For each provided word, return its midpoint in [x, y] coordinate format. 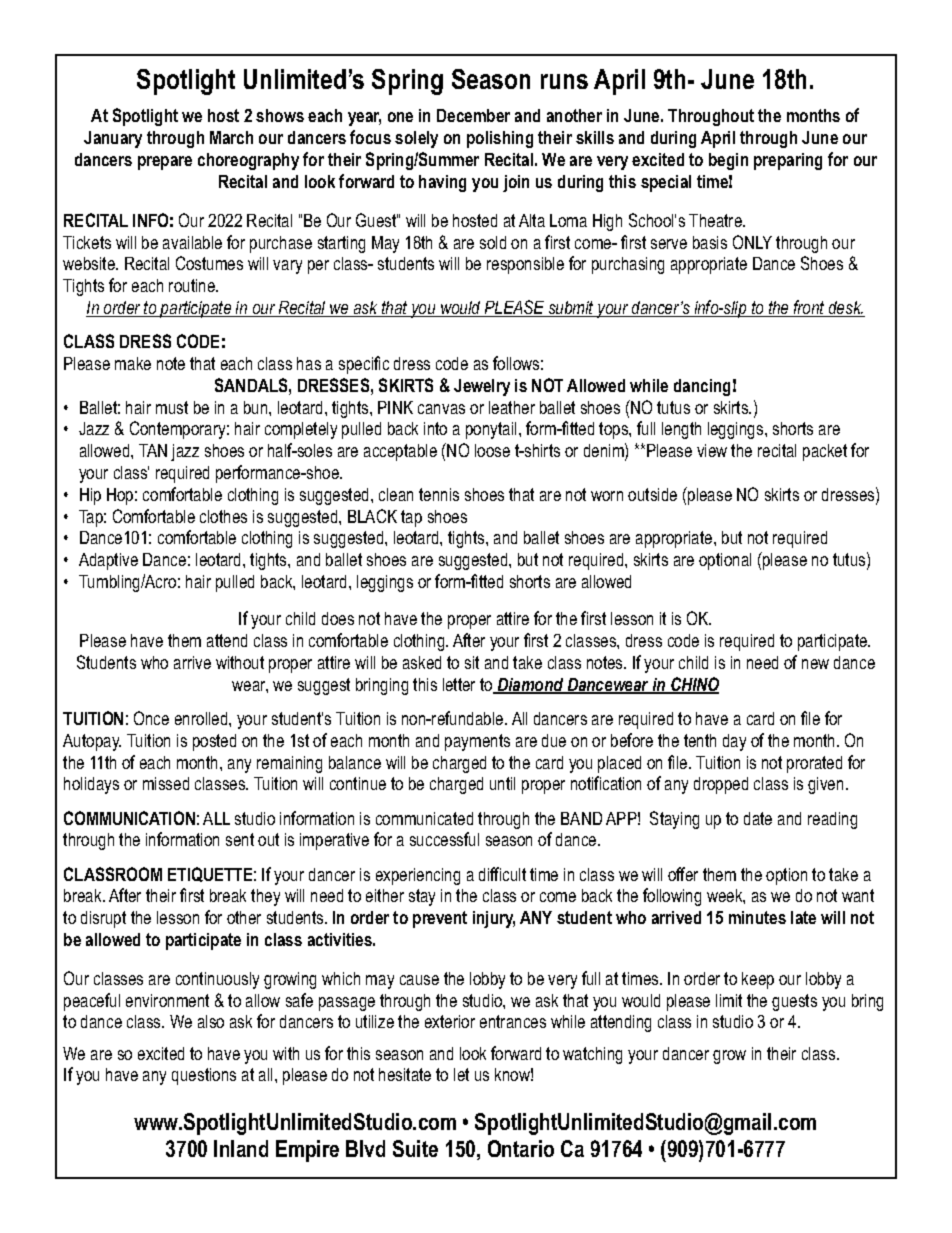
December [473, 115]
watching [592, 1055]
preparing [788, 161]
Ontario [521, 1148]
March [231, 137]
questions [204, 1076]
